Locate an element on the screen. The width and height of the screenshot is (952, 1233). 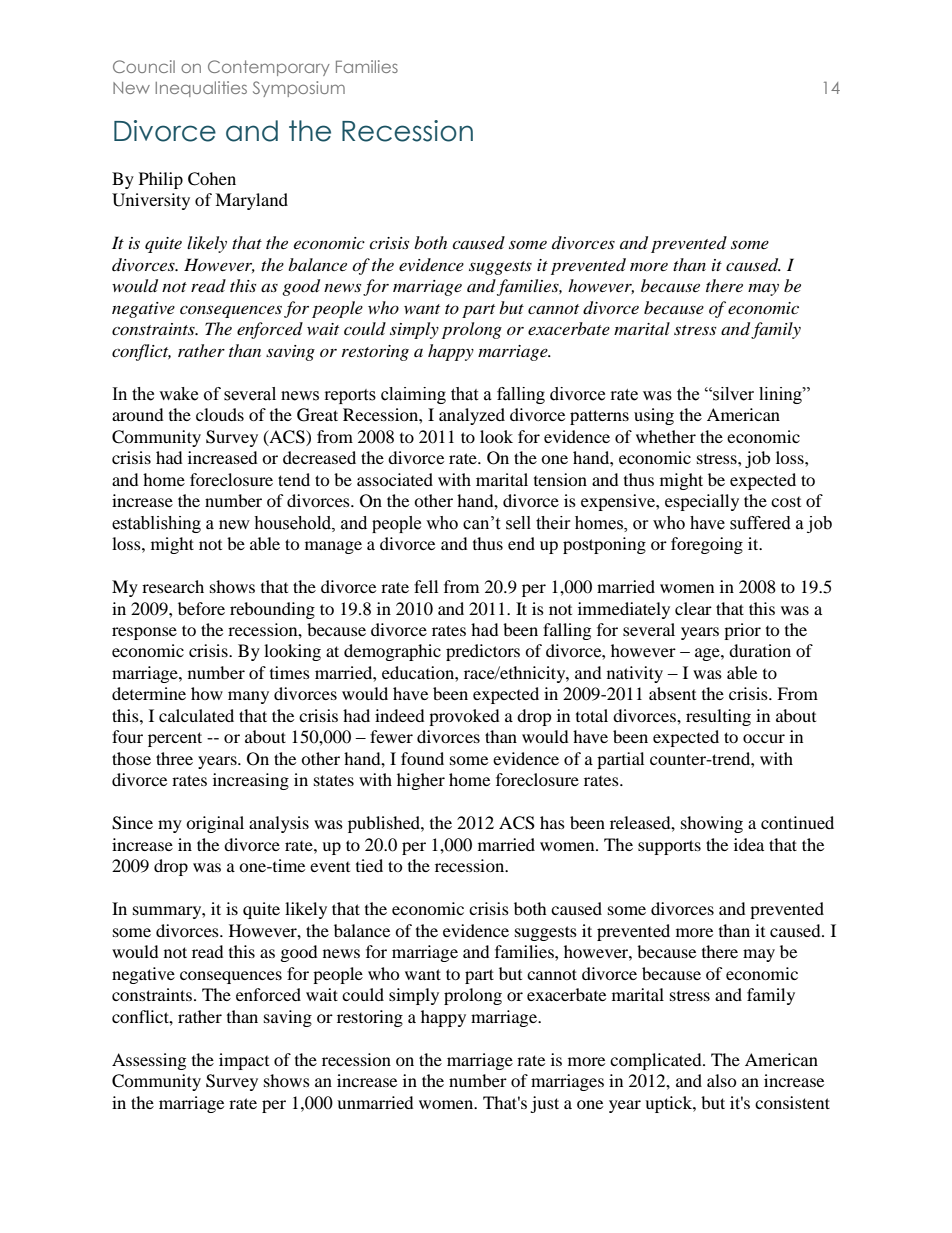
just is located at coordinates (544, 1104).
